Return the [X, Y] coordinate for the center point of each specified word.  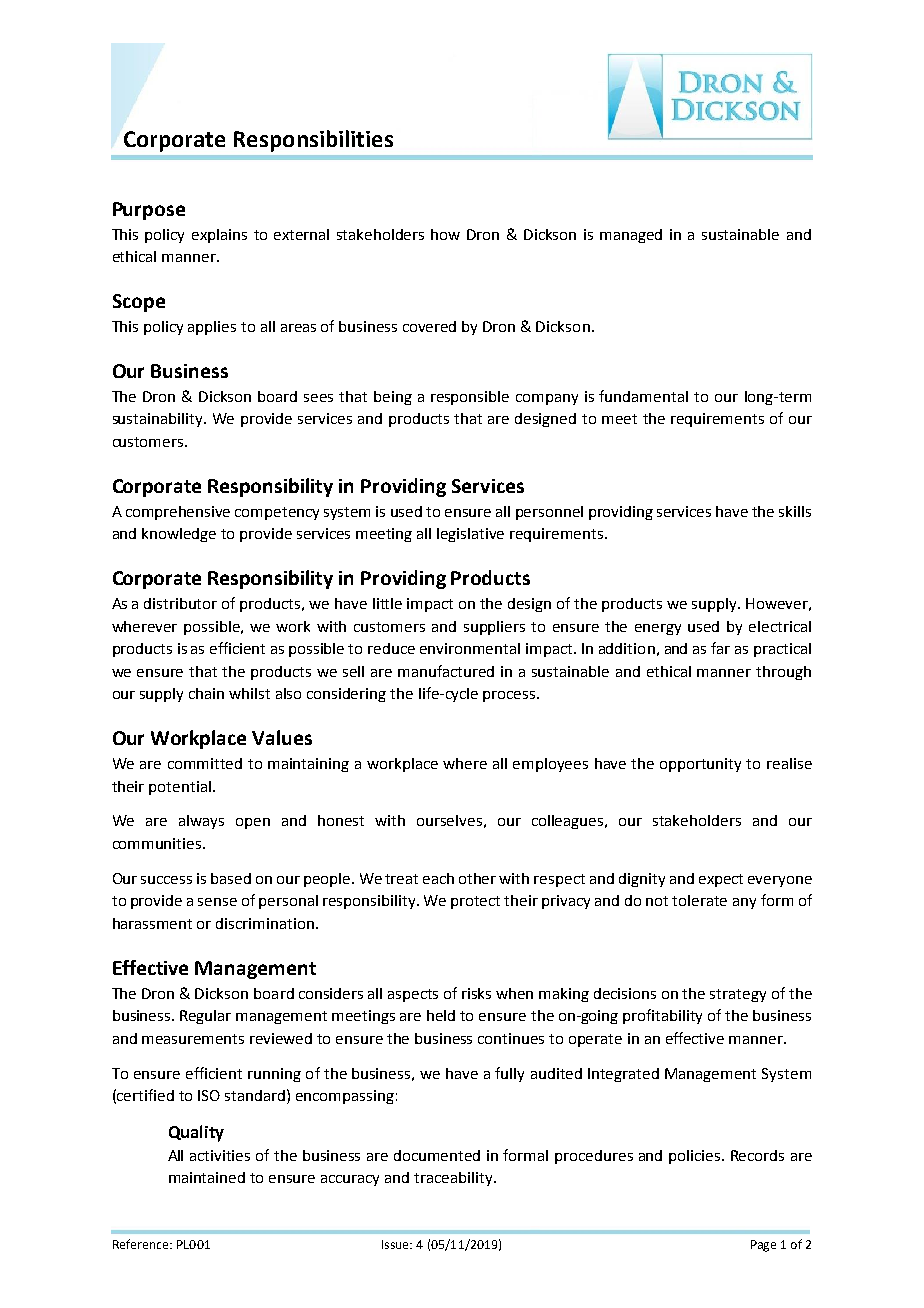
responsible [470, 398]
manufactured [446, 671]
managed [631, 236]
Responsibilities [313, 141]
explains [219, 236]
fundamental [643, 396]
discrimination [265, 923]
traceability [454, 1179]
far [720, 648]
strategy [738, 995]
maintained [207, 1177]
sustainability [159, 420]
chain [206, 693]
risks [476, 993]
